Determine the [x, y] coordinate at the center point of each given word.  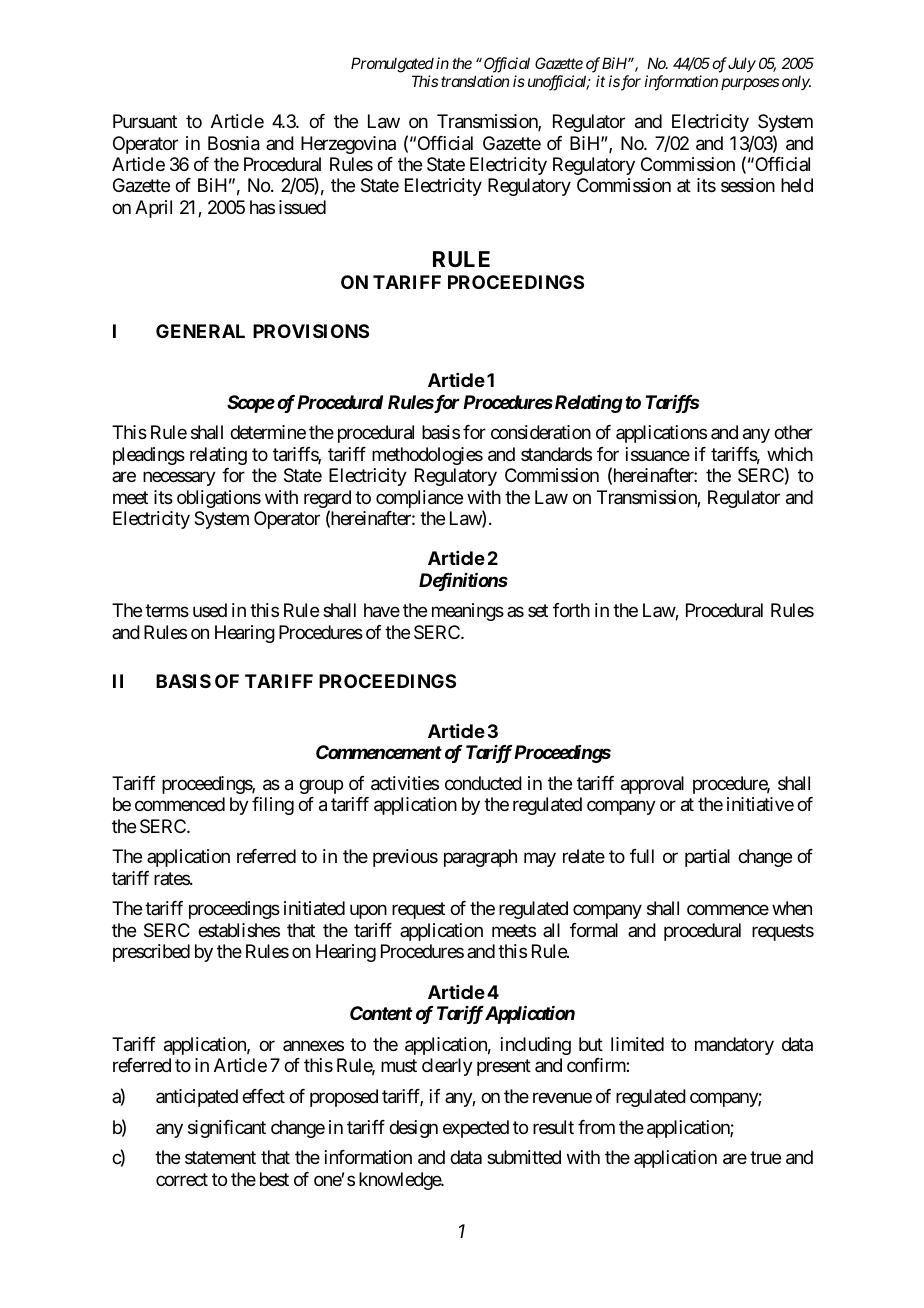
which [790, 454]
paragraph [480, 858]
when [792, 908]
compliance [419, 499]
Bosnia [234, 143]
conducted [483, 783]
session [748, 185]
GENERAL [200, 331]
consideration [541, 432]
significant [227, 1129]
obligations [219, 499]
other [793, 432]
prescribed [151, 953]
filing [273, 806]
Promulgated [392, 66]
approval [652, 785]
